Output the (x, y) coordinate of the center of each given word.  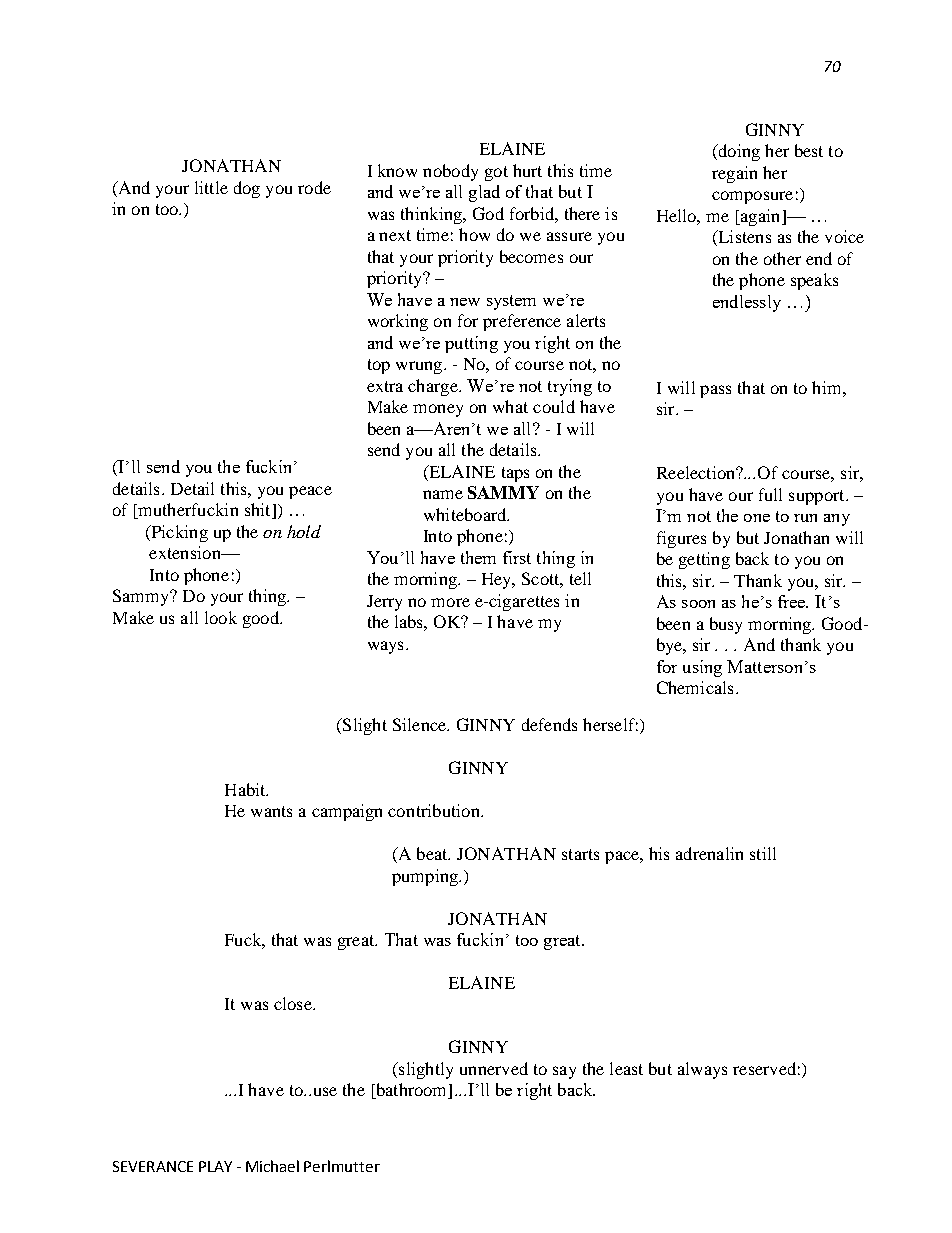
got (496, 173)
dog (247, 189)
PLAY (215, 1166)
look (221, 617)
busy (726, 625)
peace (310, 492)
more (450, 602)
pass (715, 391)
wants (271, 811)
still (763, 853)
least (626, 1068)
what (510, 406)
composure (752, 197)
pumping (426, 877)
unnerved (494, 1068)
